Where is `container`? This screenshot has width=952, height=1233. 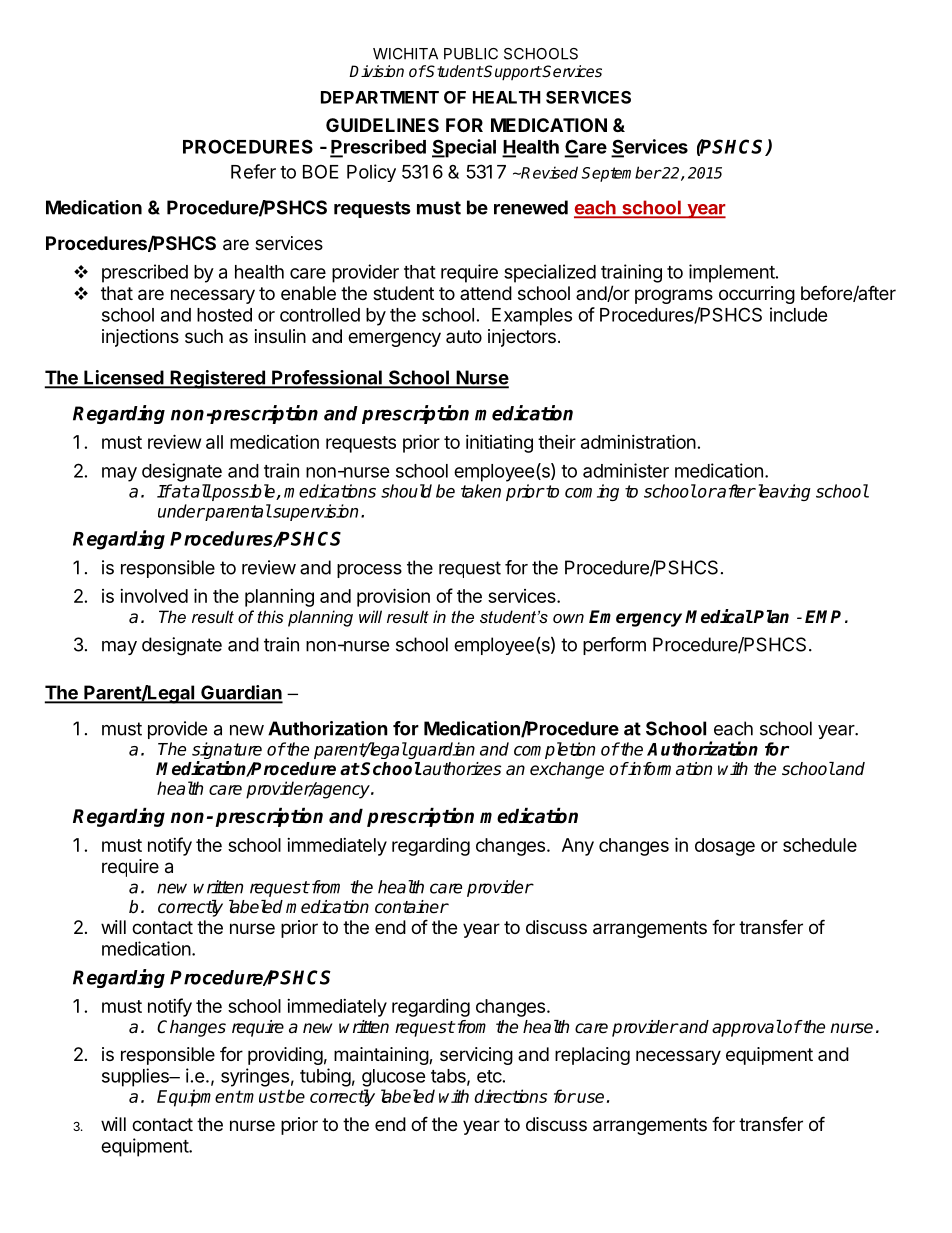 container is located at coordinates (412, 907).
